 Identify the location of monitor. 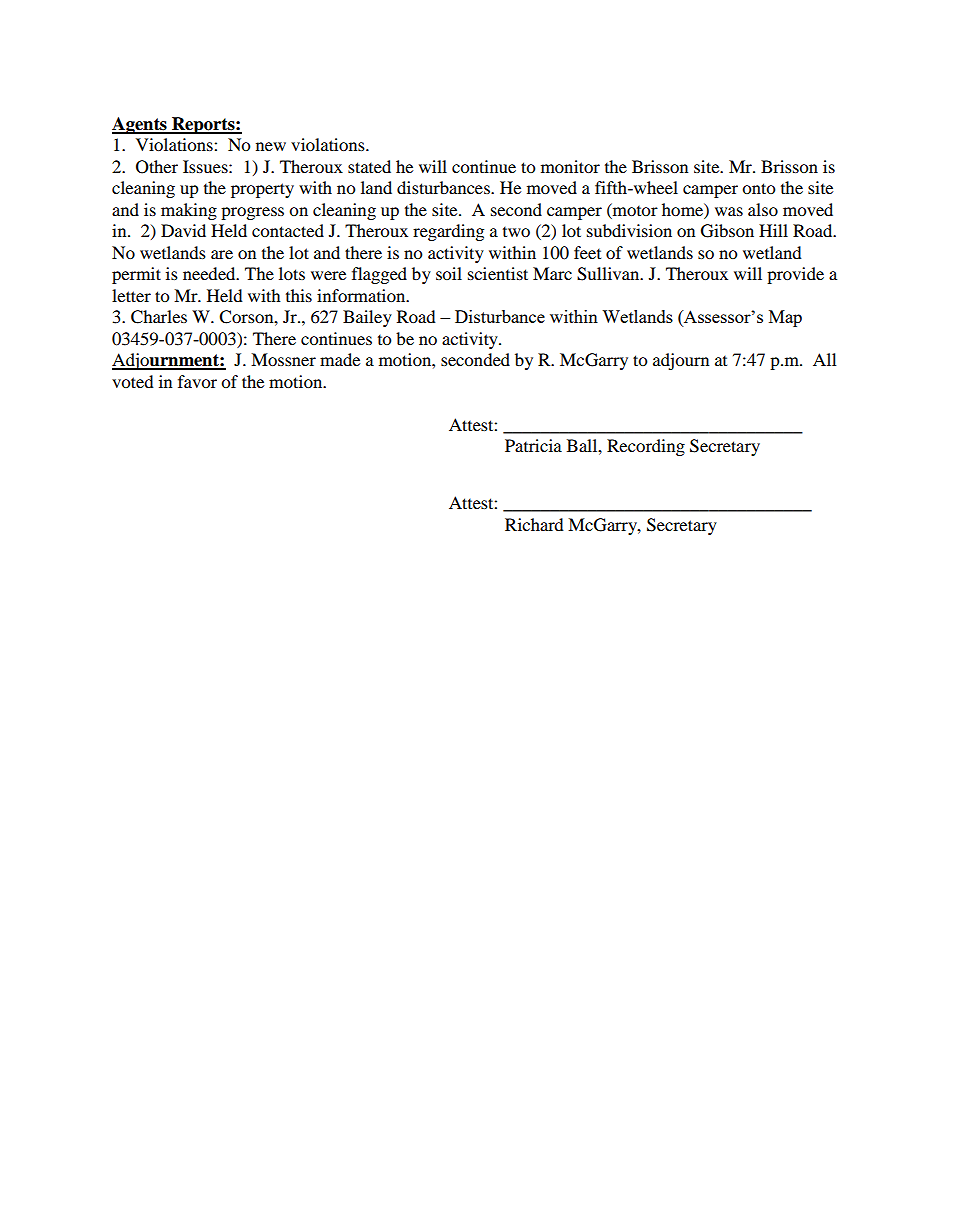
(570, 166).
